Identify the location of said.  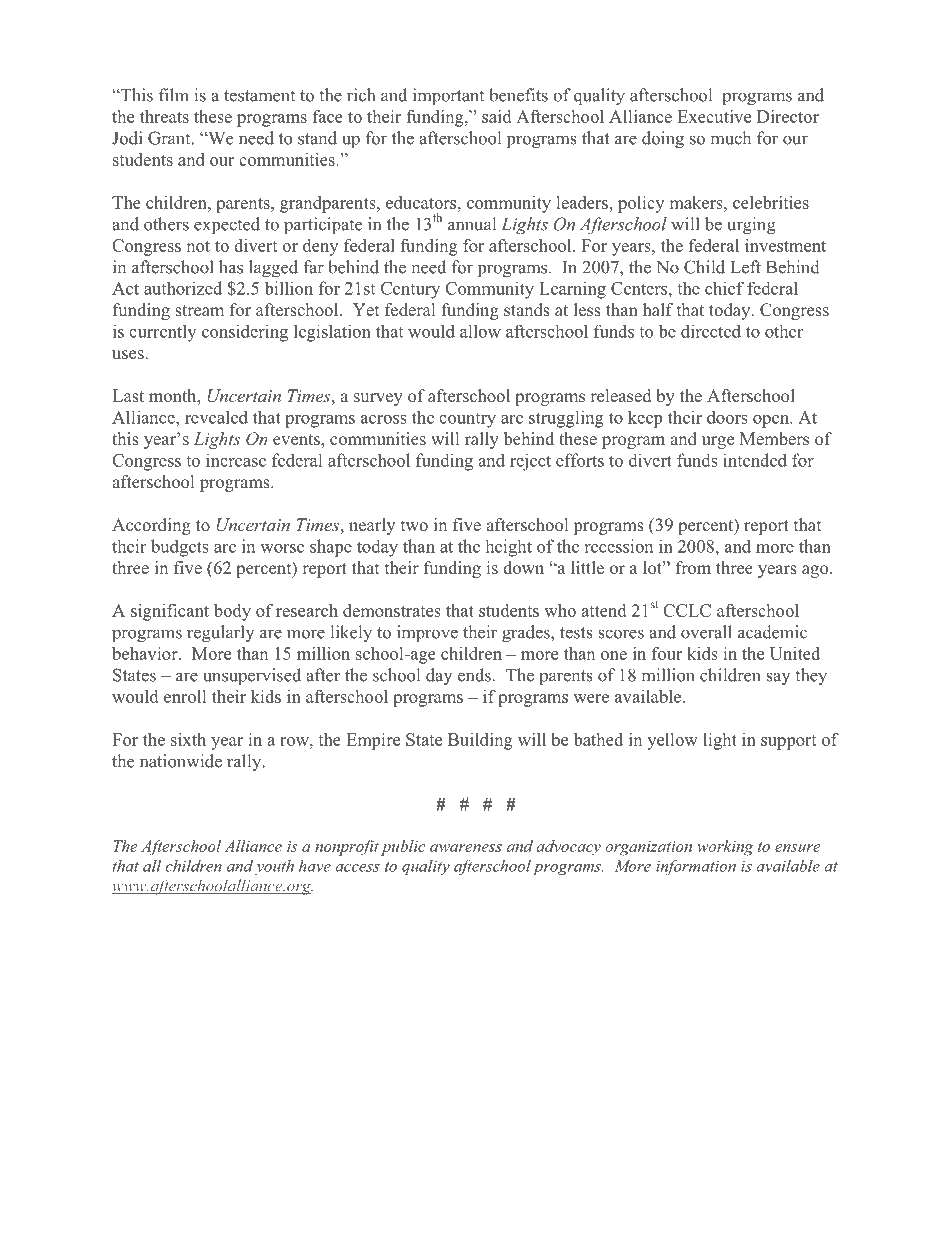
(496, 116).
